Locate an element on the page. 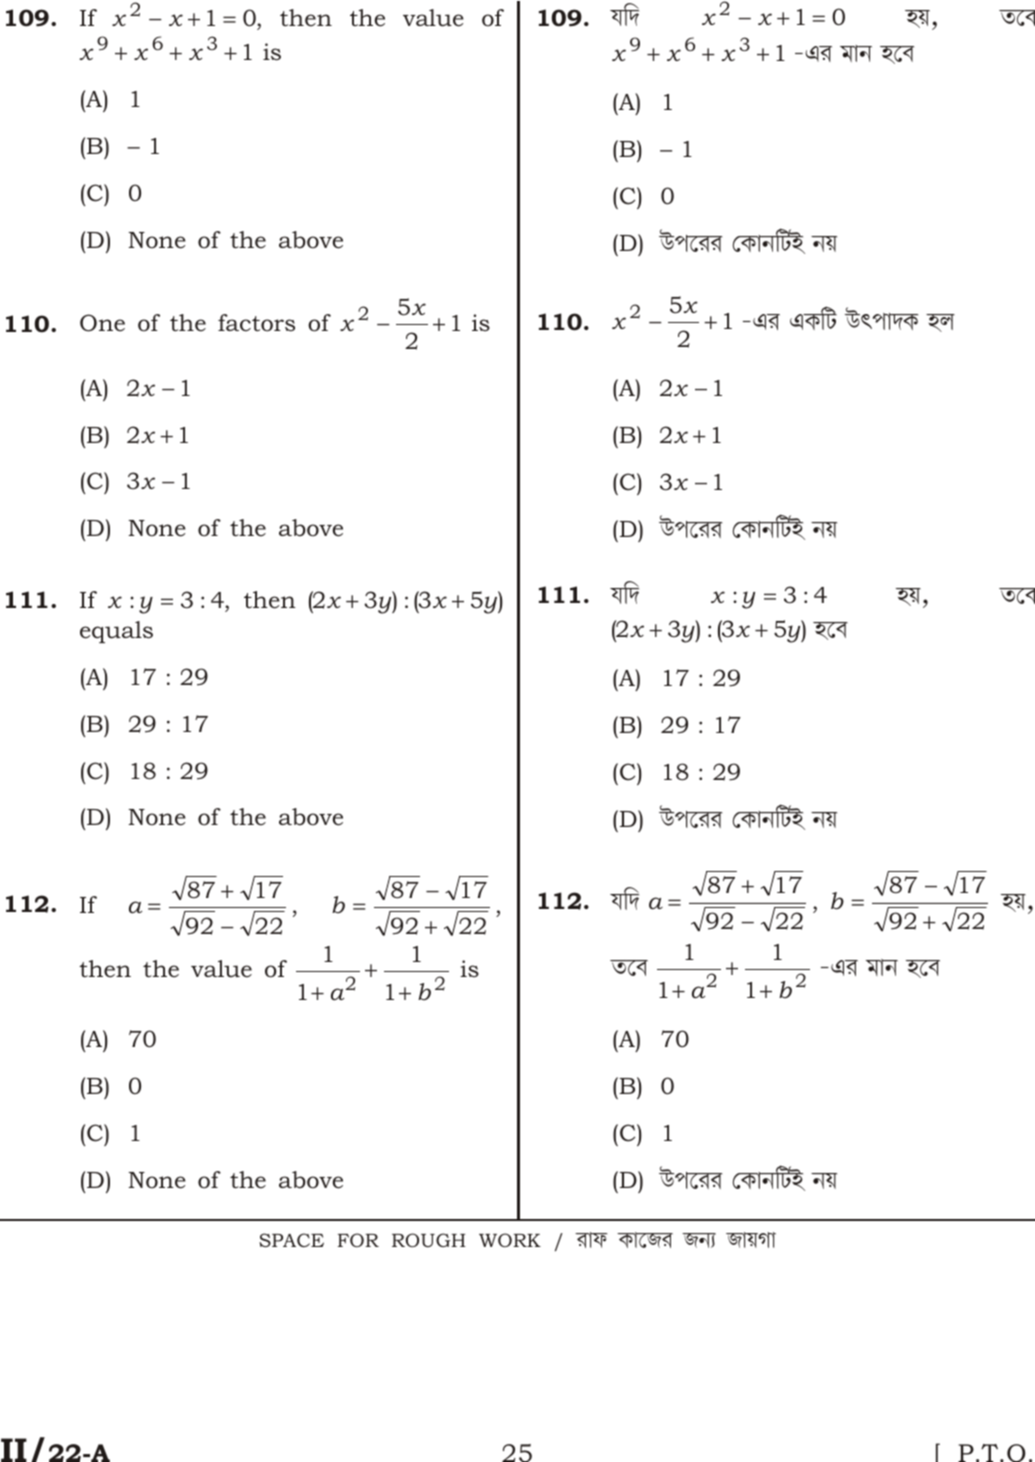 The image size is (1035, 1462). ROUGH is located at coordinates (429, 1240).
